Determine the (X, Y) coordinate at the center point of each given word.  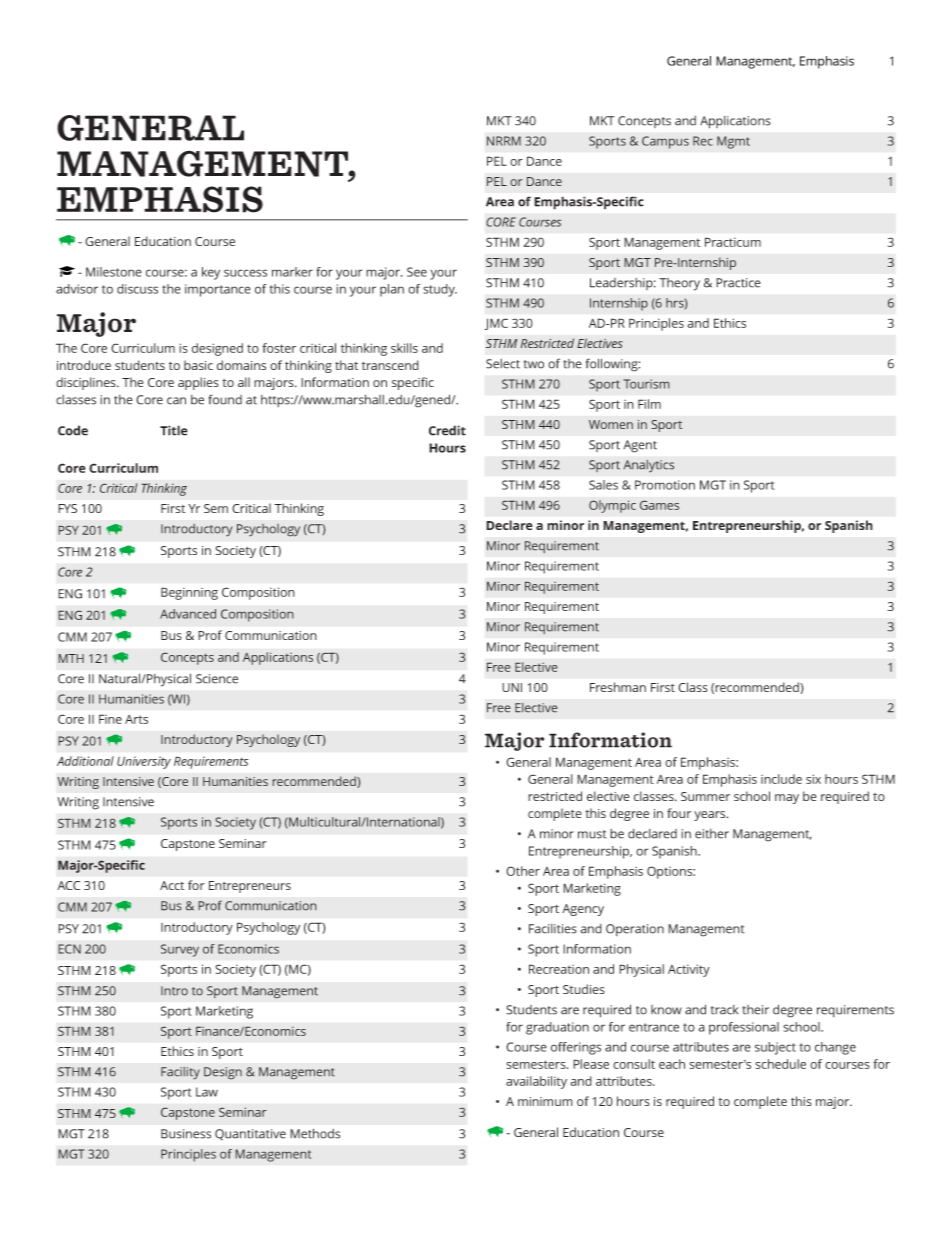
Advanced (188, 614)
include (781, 779)
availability (536, 1082)
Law (207, 1092)
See (417, 272)
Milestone (114, 272)
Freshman (618, 687)
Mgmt (733, 142)
